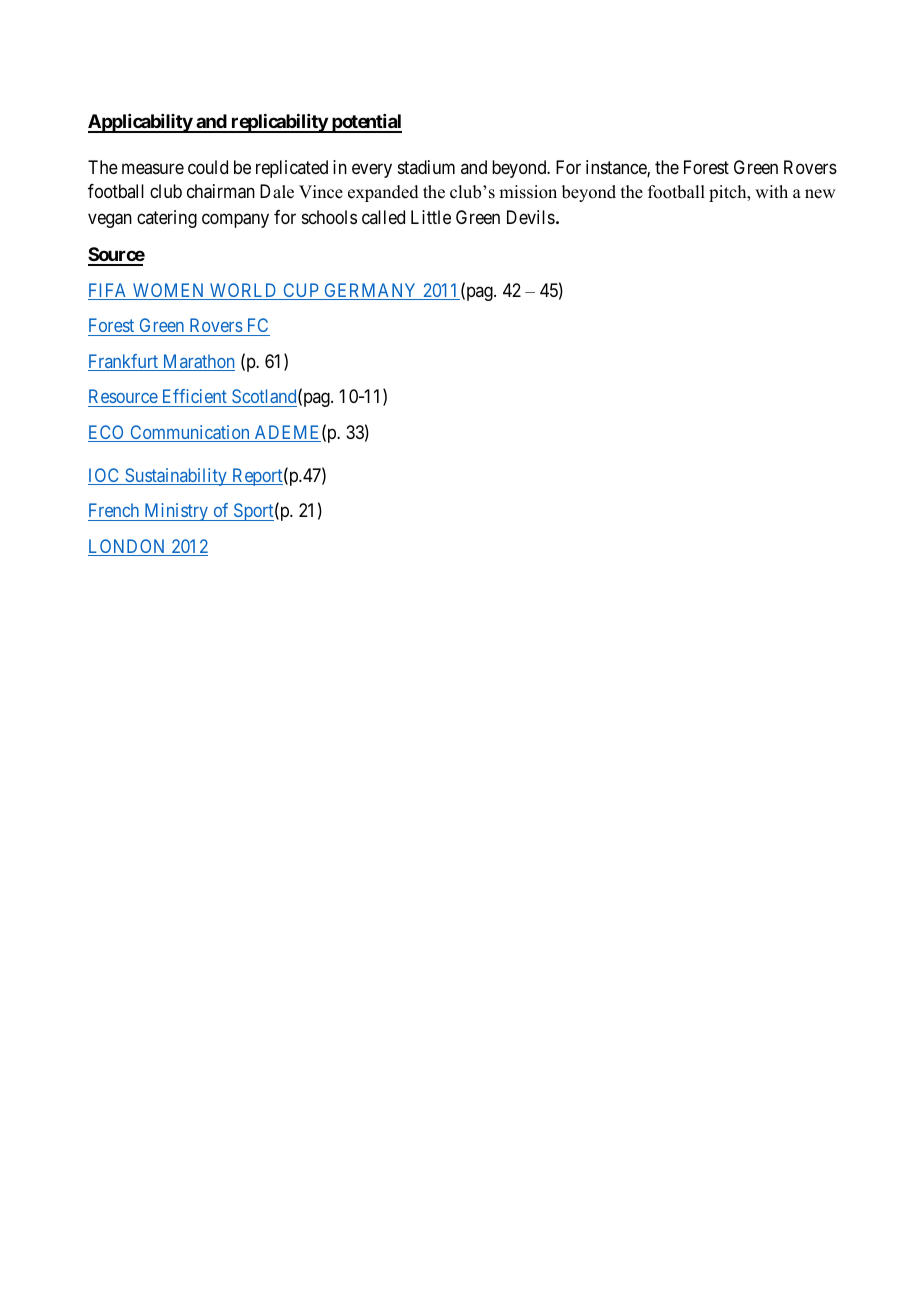 This image has height=1308, width=924. What do you see at coordinates (197, 362) in the image?
I see `Marathon` at bounding box center [197, 362].
